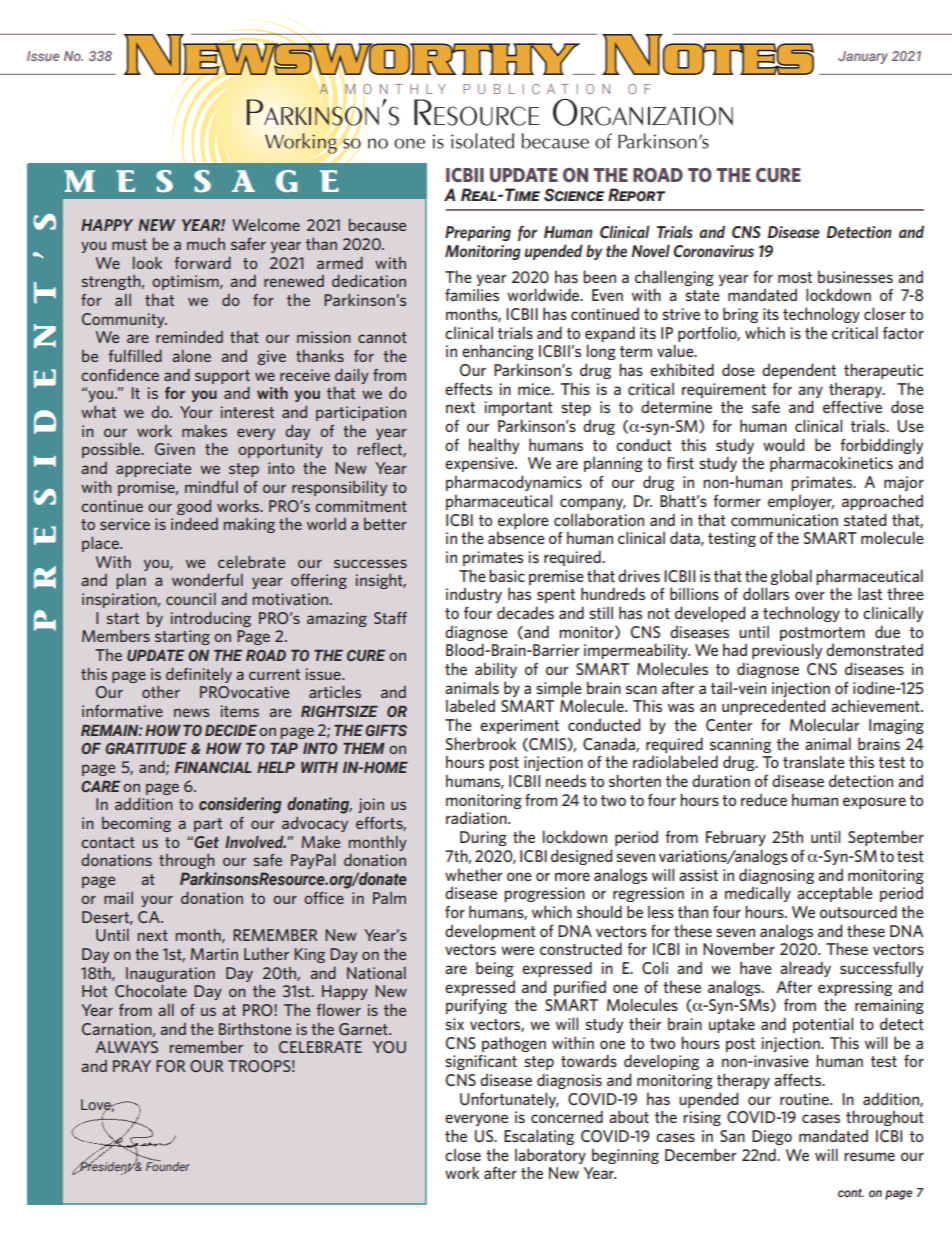 This screenshot has width=952, height=1233. What do you see at coordinates (477, 817) in the screenshot?
I see `radiation` at bounding box center [477, 817].
